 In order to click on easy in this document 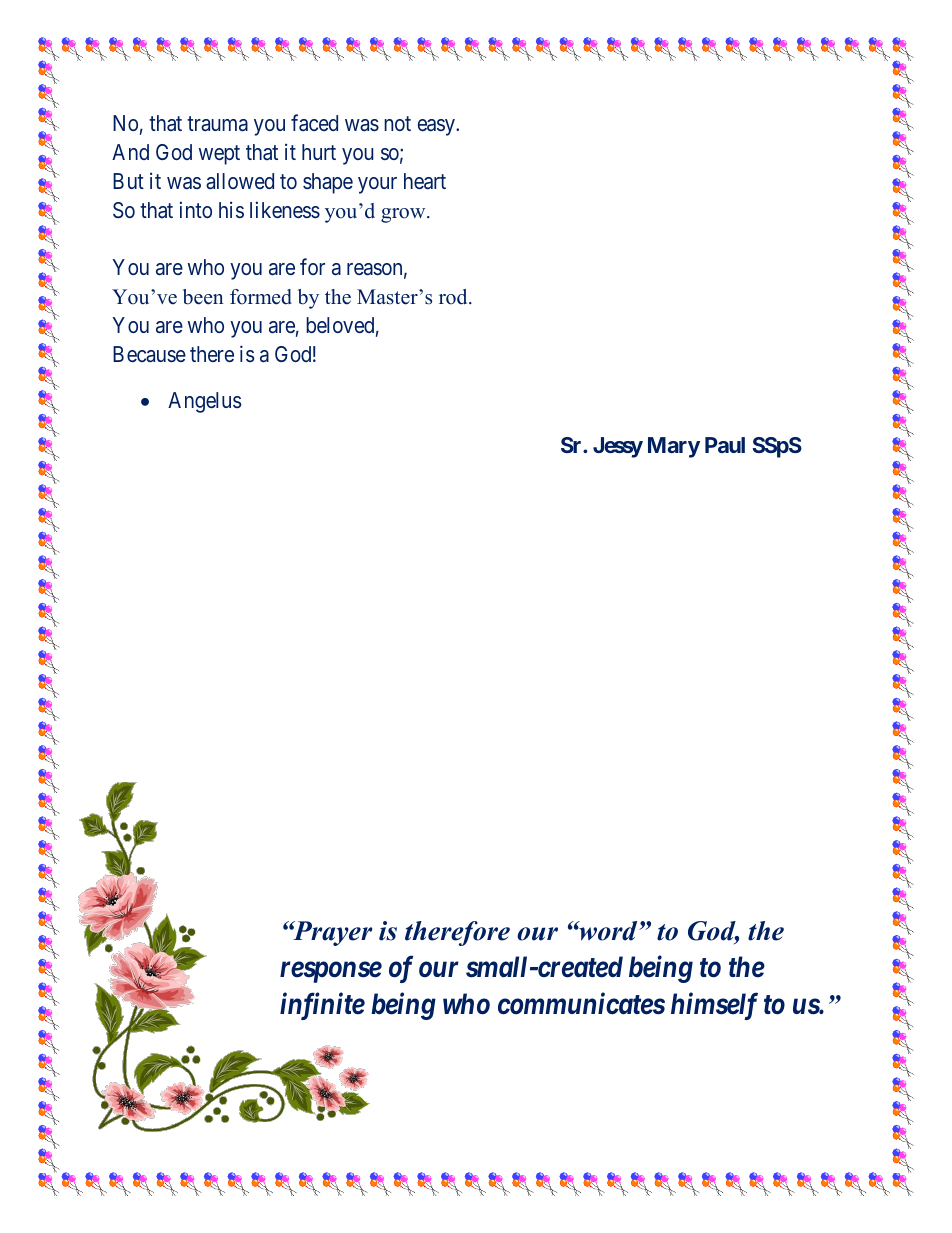, I will do `click(437, 127)`.
